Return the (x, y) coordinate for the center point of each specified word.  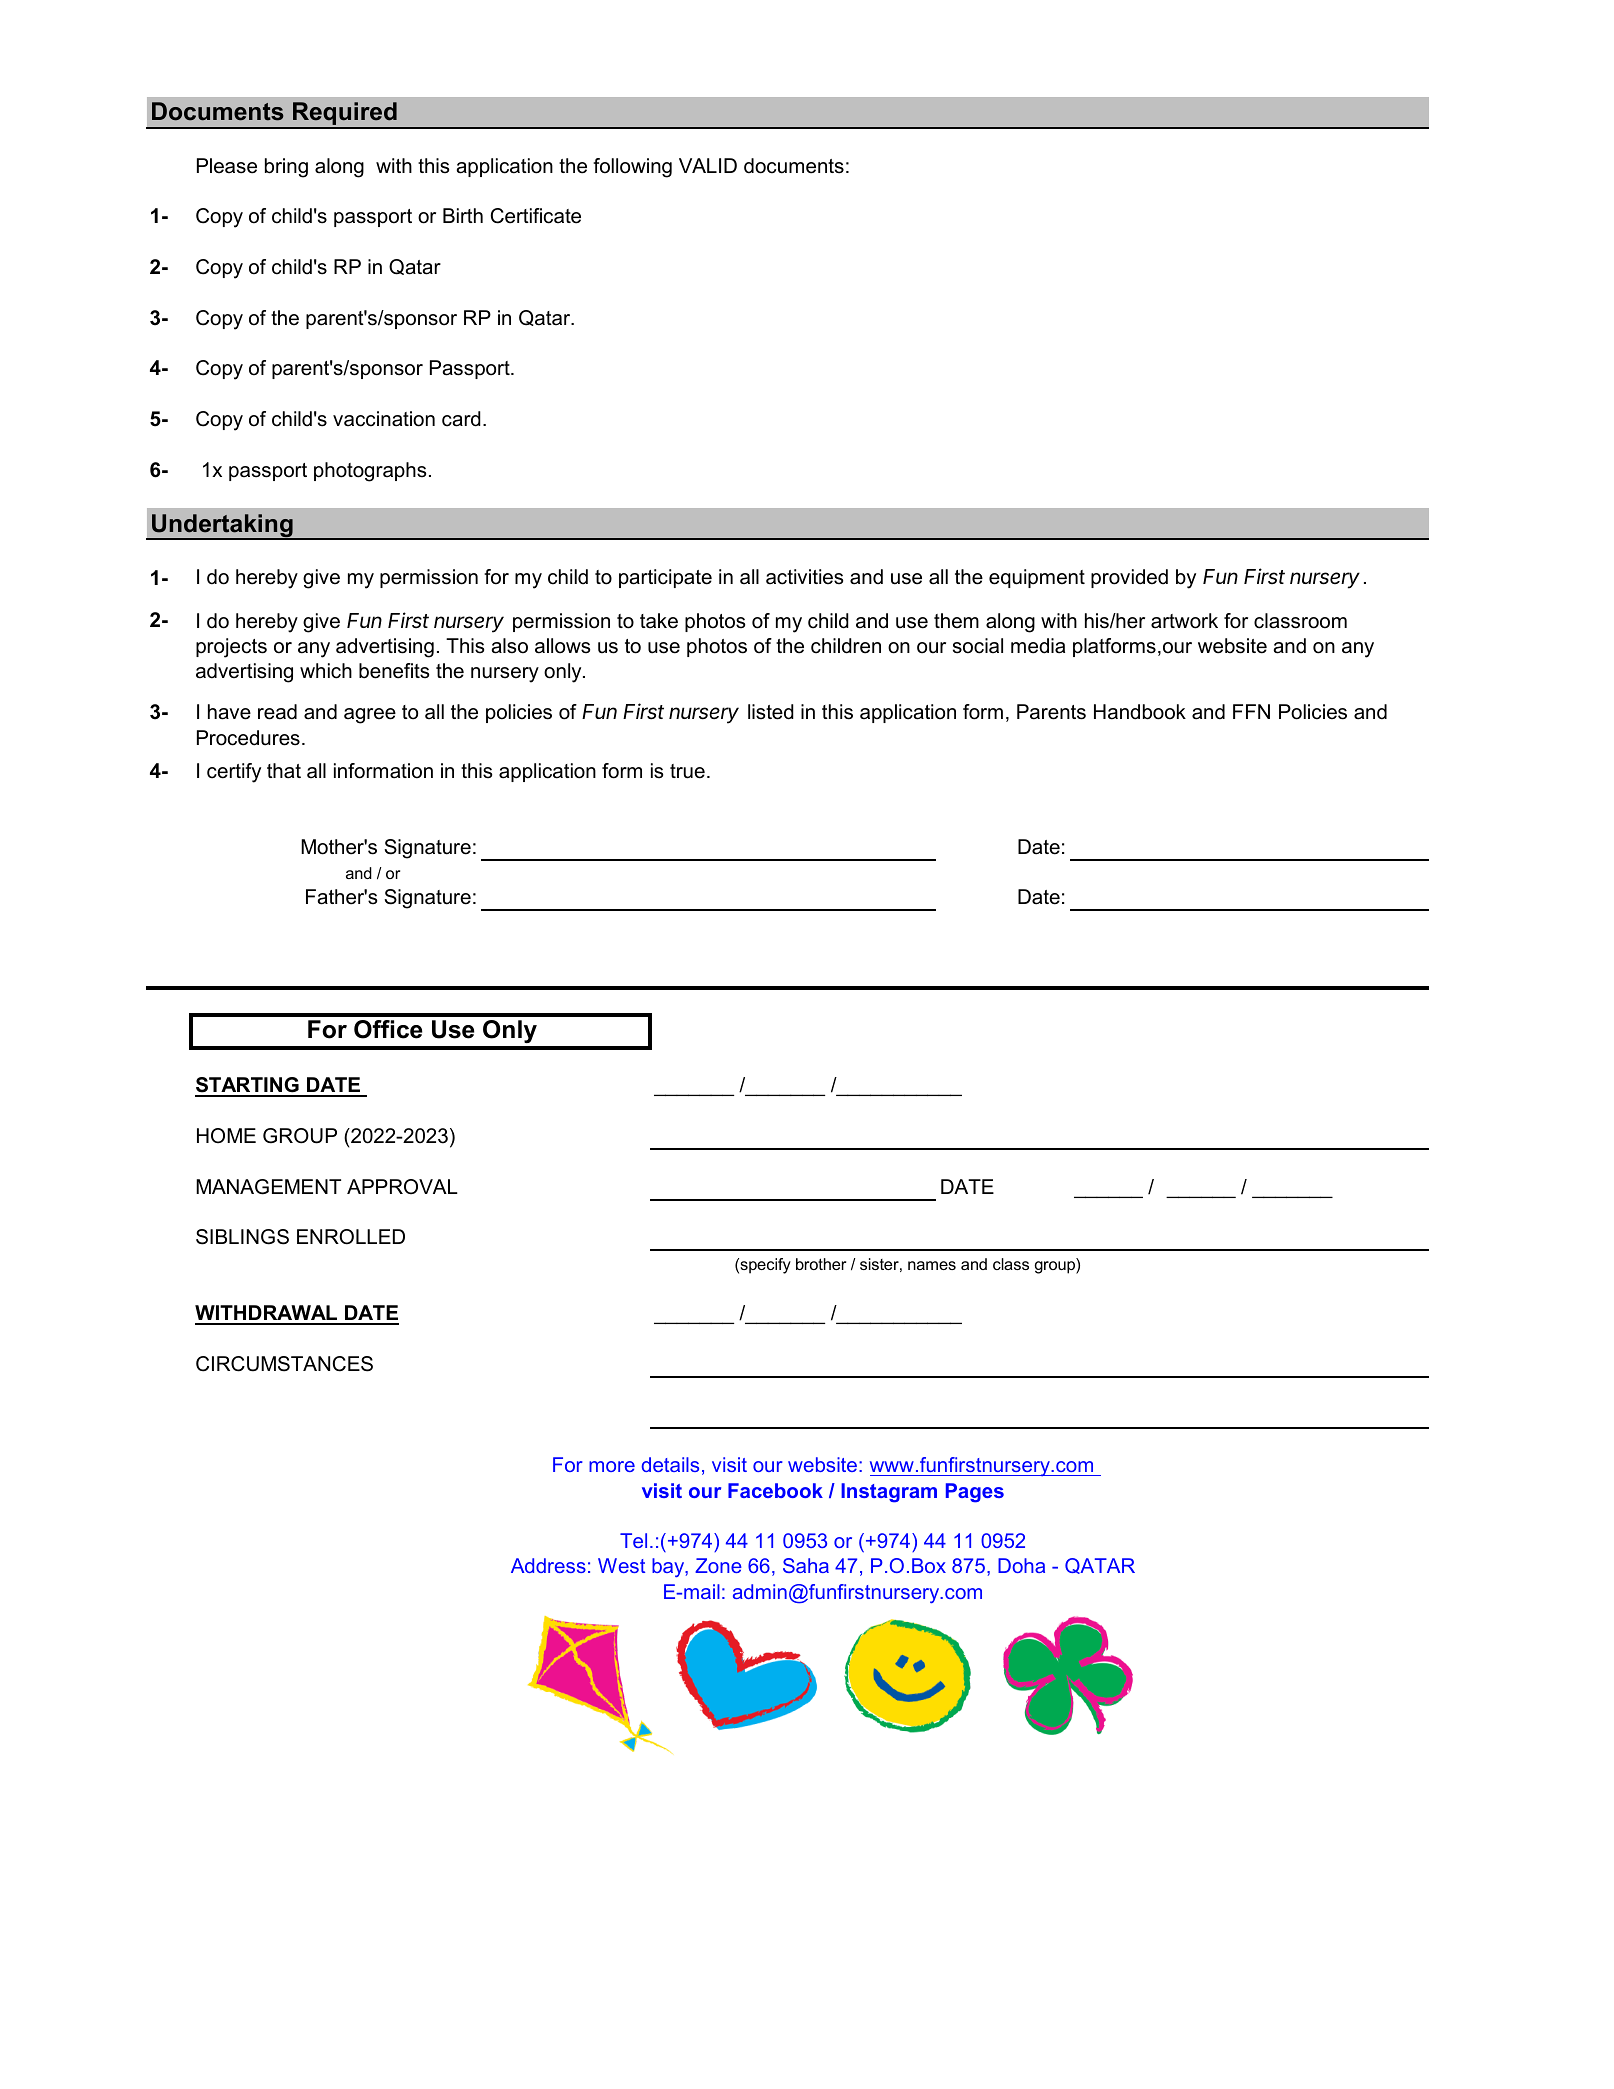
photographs (370, 472)
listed (771, 712)
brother (821, 1264)
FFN (1251, 711)
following (632, 168)
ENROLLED (351, 1237)
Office (388, 1029)
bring (286, 168)
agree (370, 716)
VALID (708, 165)
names (932, 1265)
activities (804, 577)
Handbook (1140, 712)
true (687, 771)
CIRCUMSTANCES (284, 1364)
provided (1129, 578)
